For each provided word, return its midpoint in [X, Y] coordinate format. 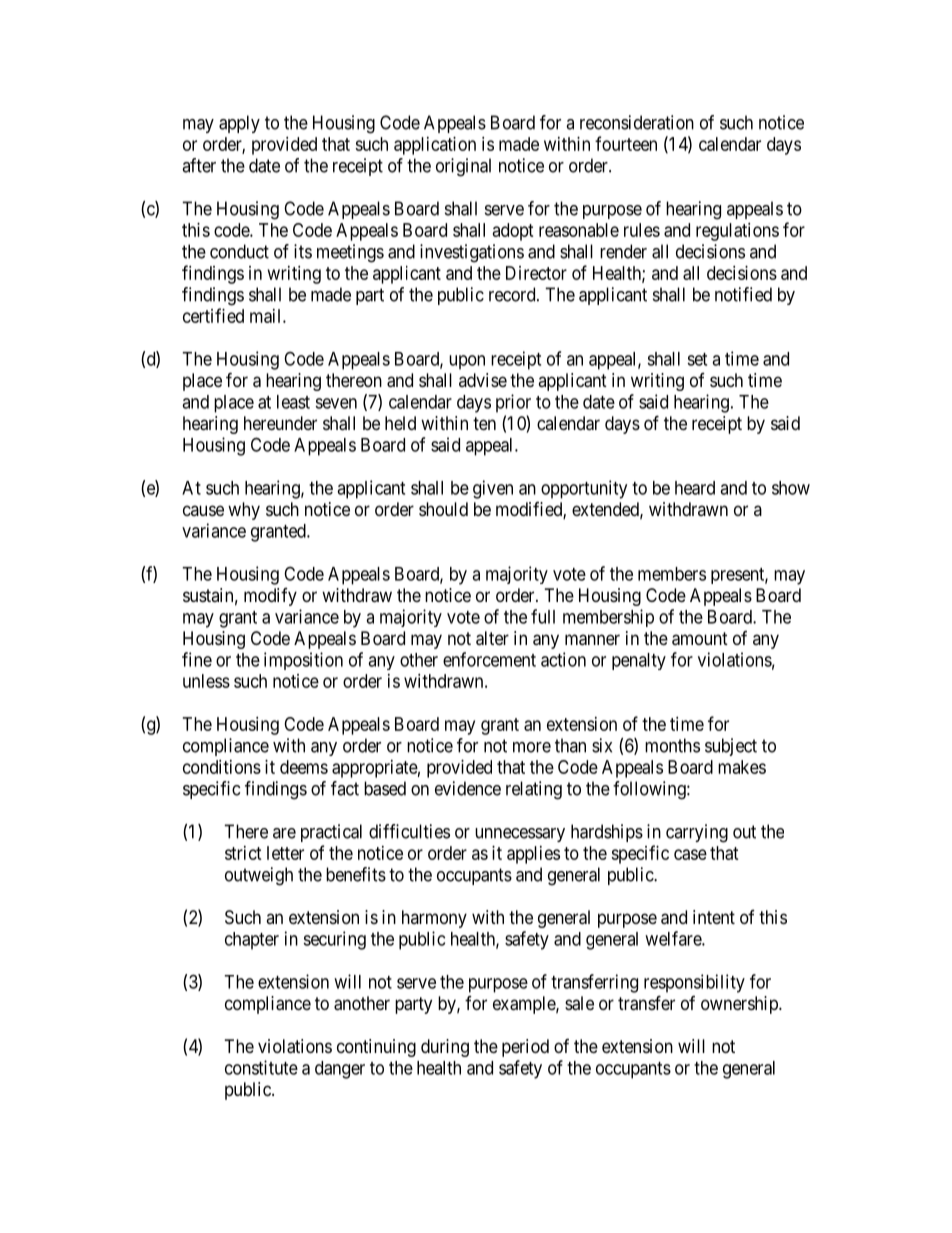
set [697, 359]
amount [700, 639]
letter [285, 853]
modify [270, 597]
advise [483, 380]
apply [239, 124]
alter [492, 638]
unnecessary [520, 835]
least [293, 402]
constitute [261, 1067]
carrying [697, 833]
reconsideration [637, 122]
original [463, 167]
